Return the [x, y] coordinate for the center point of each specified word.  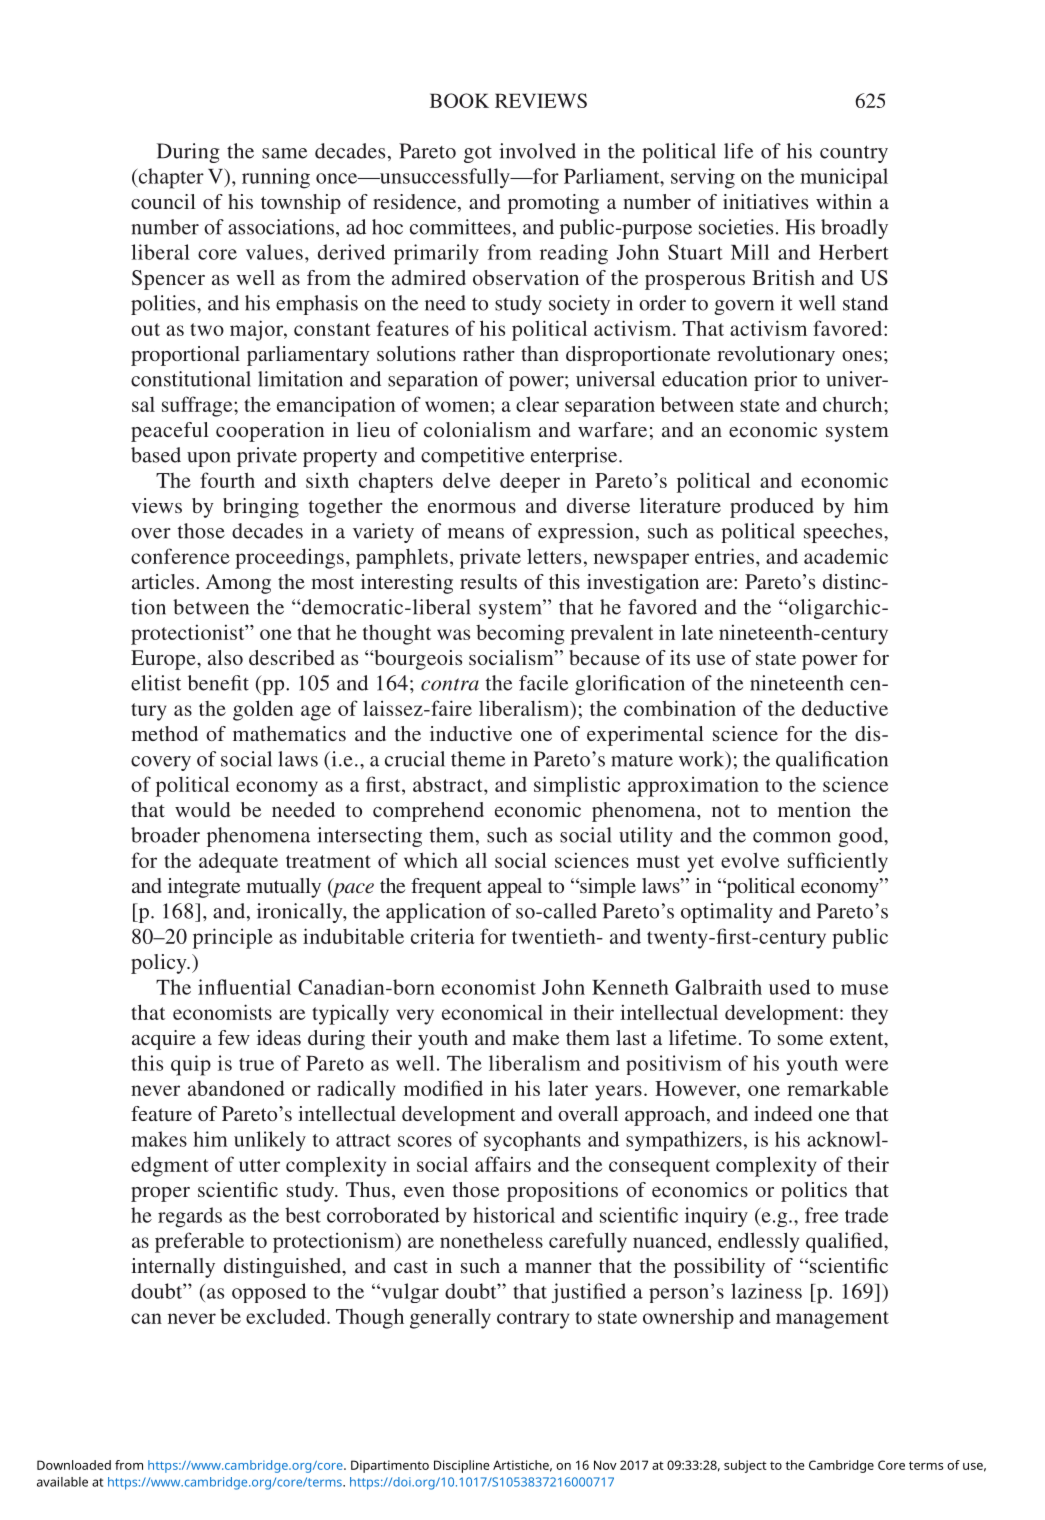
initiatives [765, 201]
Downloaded [74, 1465]
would [202, 809]
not [726, 810]
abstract [449, 784]
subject [745, 1466]
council [163, 201]
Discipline [461, 1466]
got [478, 154]
